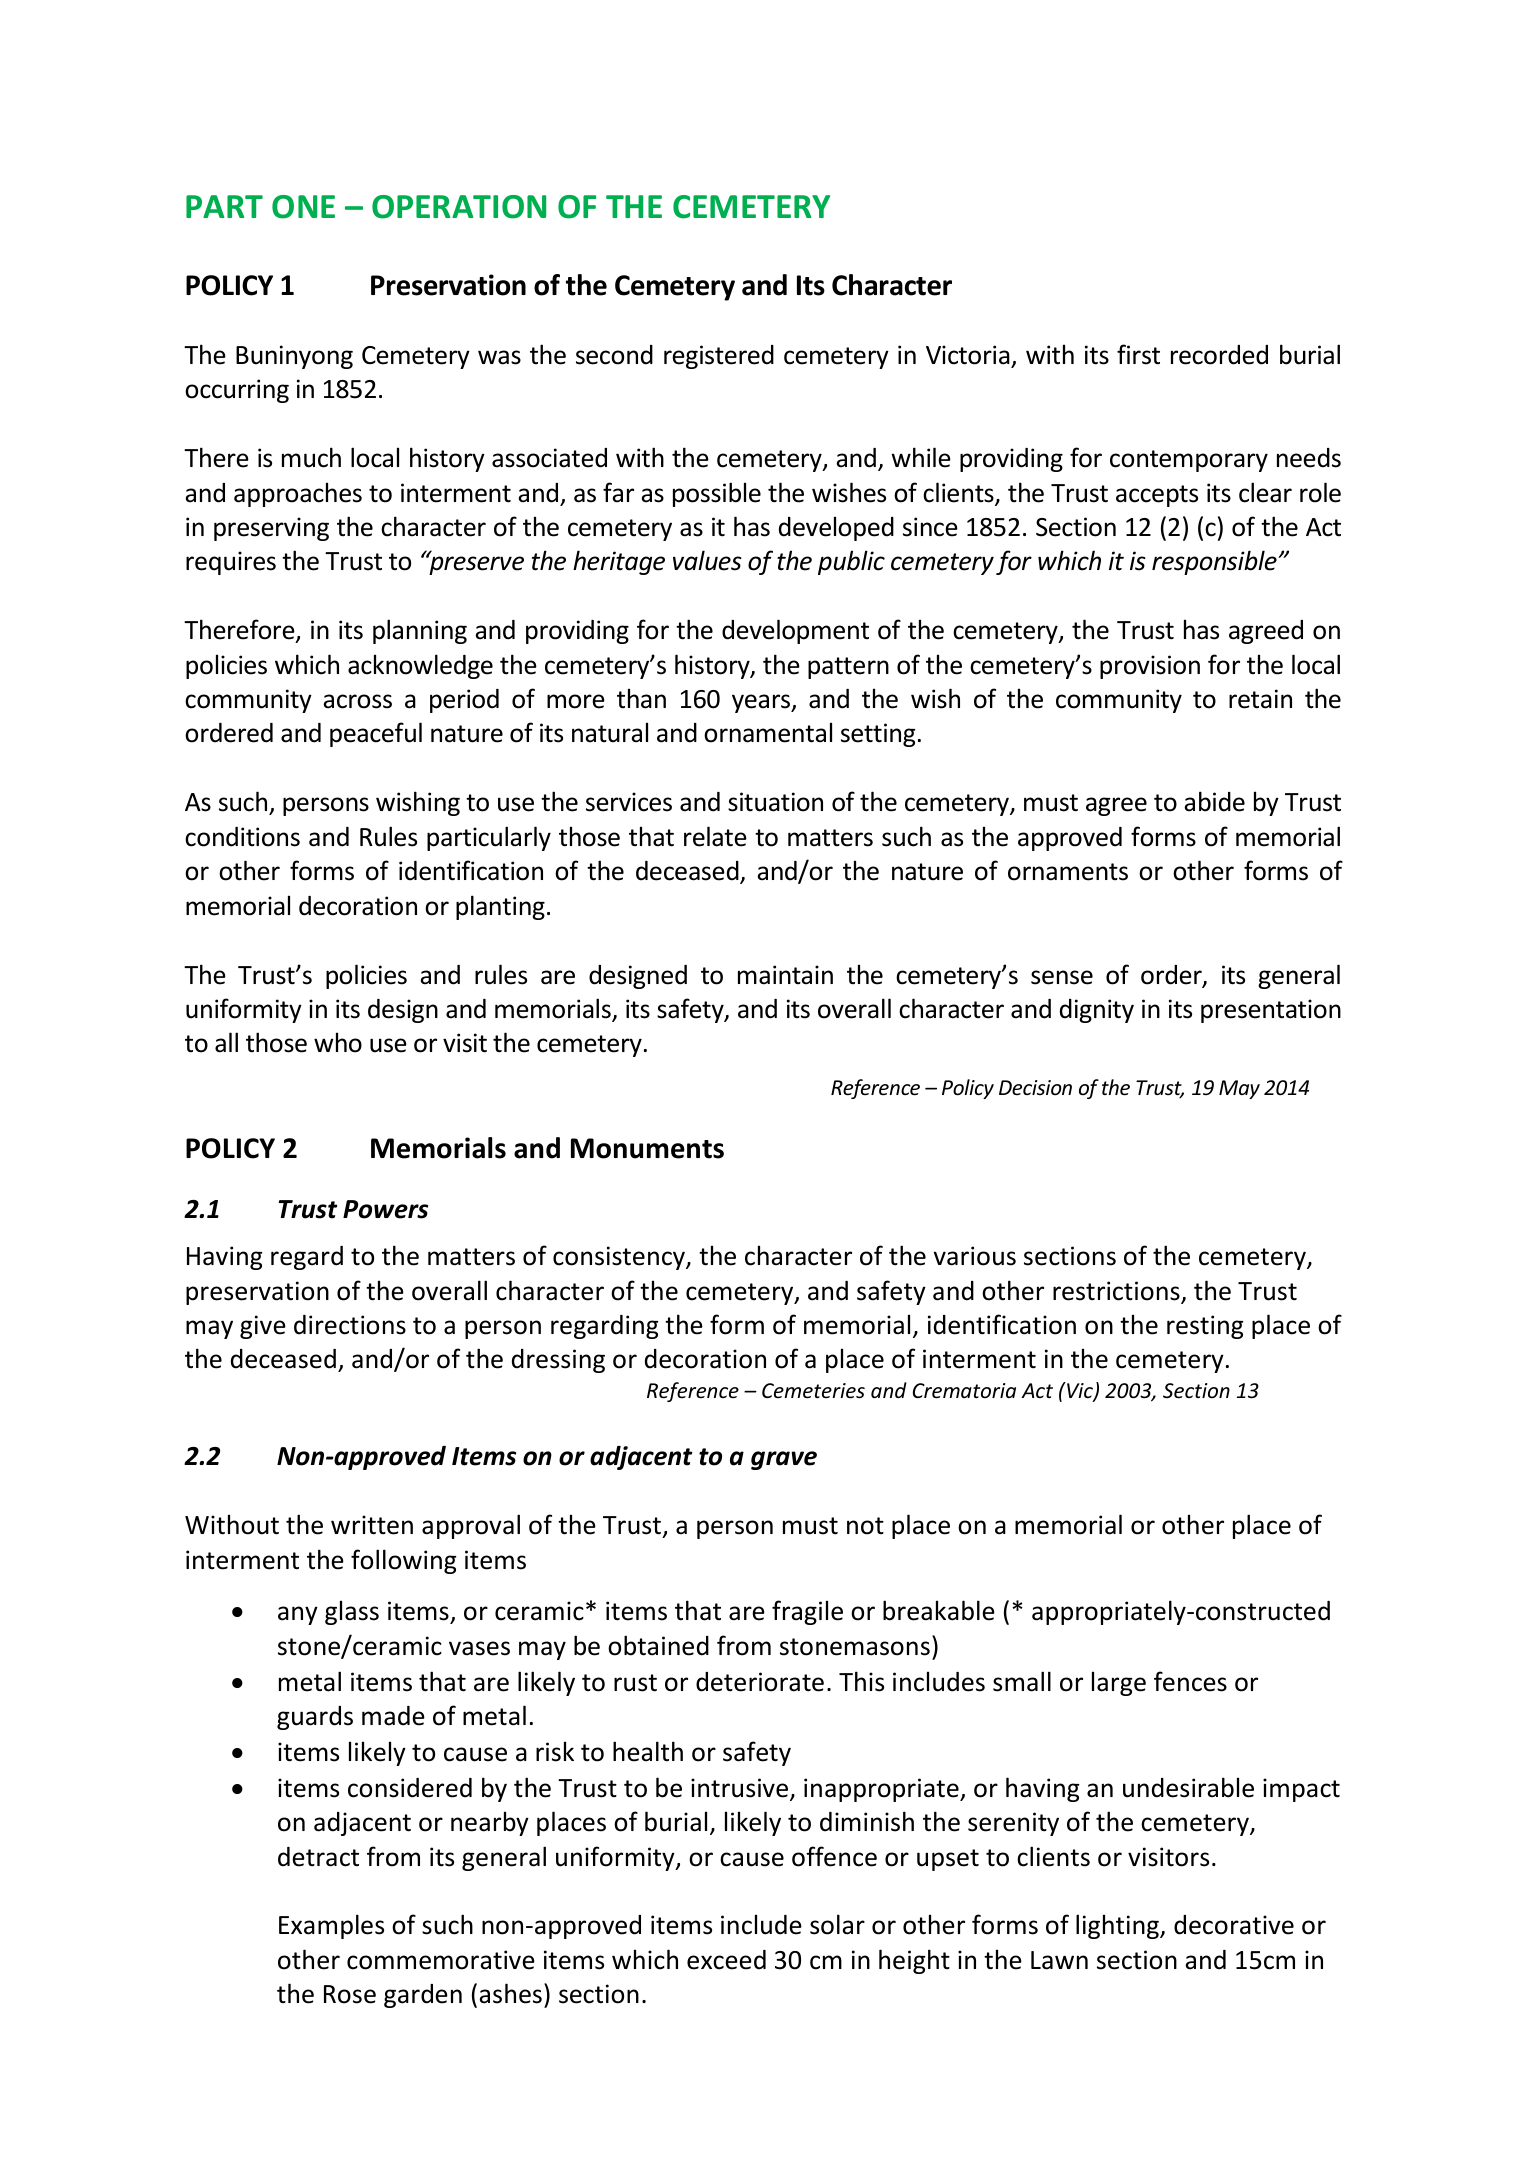  Describe the element at coordinates (719, 357) in the image. I see `registered` at that location.
